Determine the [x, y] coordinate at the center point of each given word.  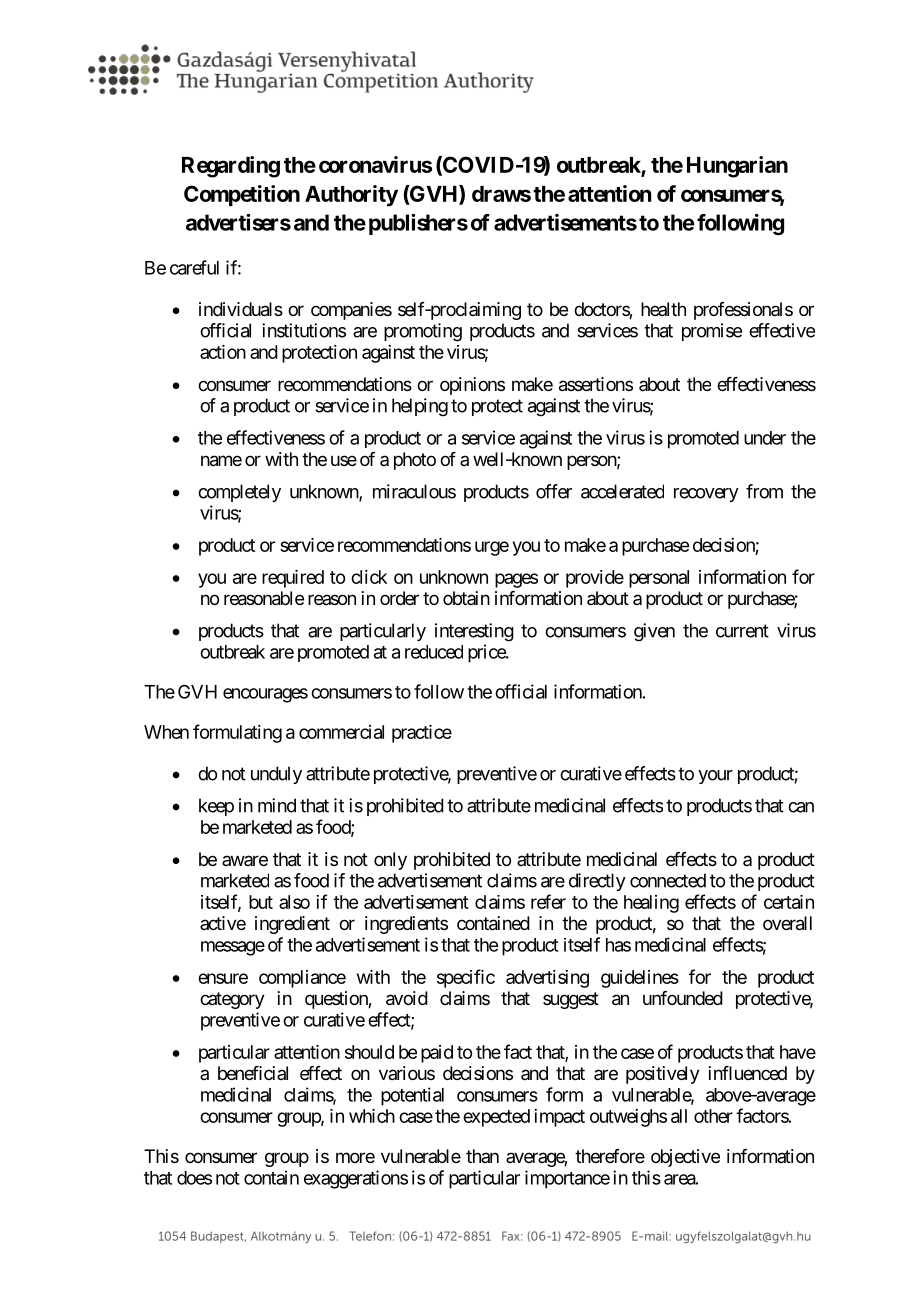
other [713, 1116]
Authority [351, 196]
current [742, 631]
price [487, 653]
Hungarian [737, 167]
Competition [242, 196]
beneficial [253, 1073]
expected [496, 1118]
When [166, 732]
